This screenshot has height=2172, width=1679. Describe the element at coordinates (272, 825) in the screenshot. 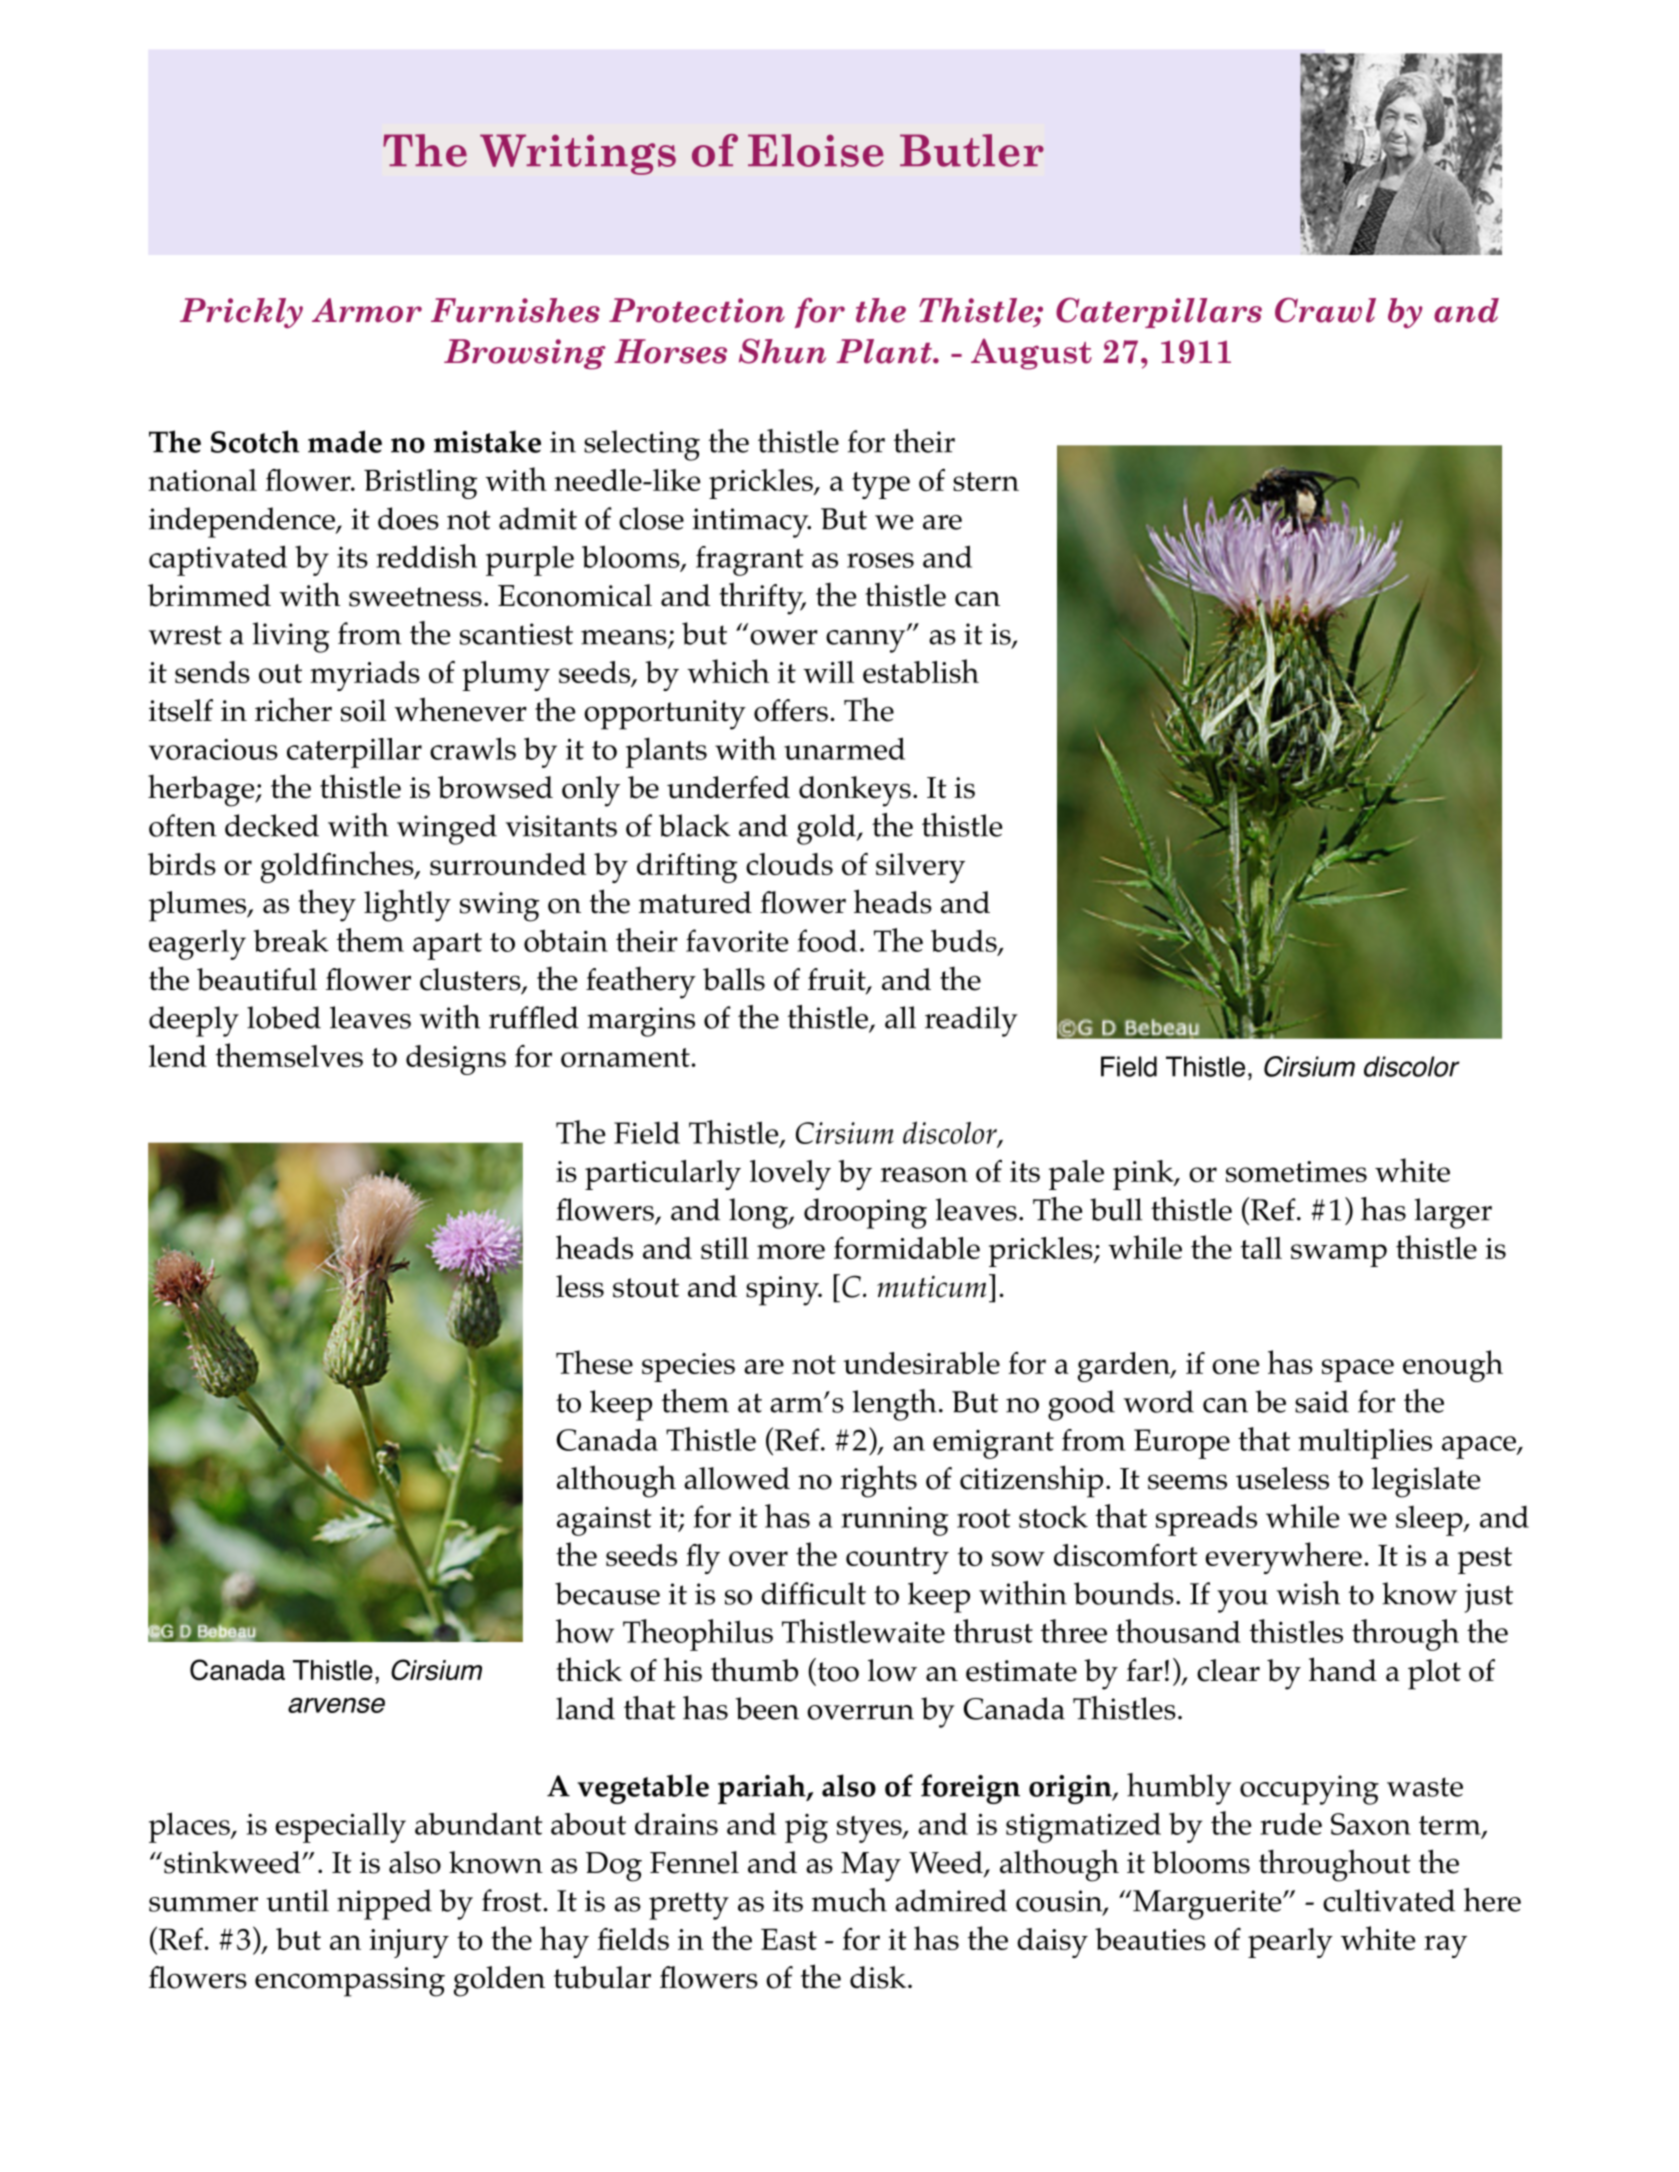

I see `decked` at that location.
